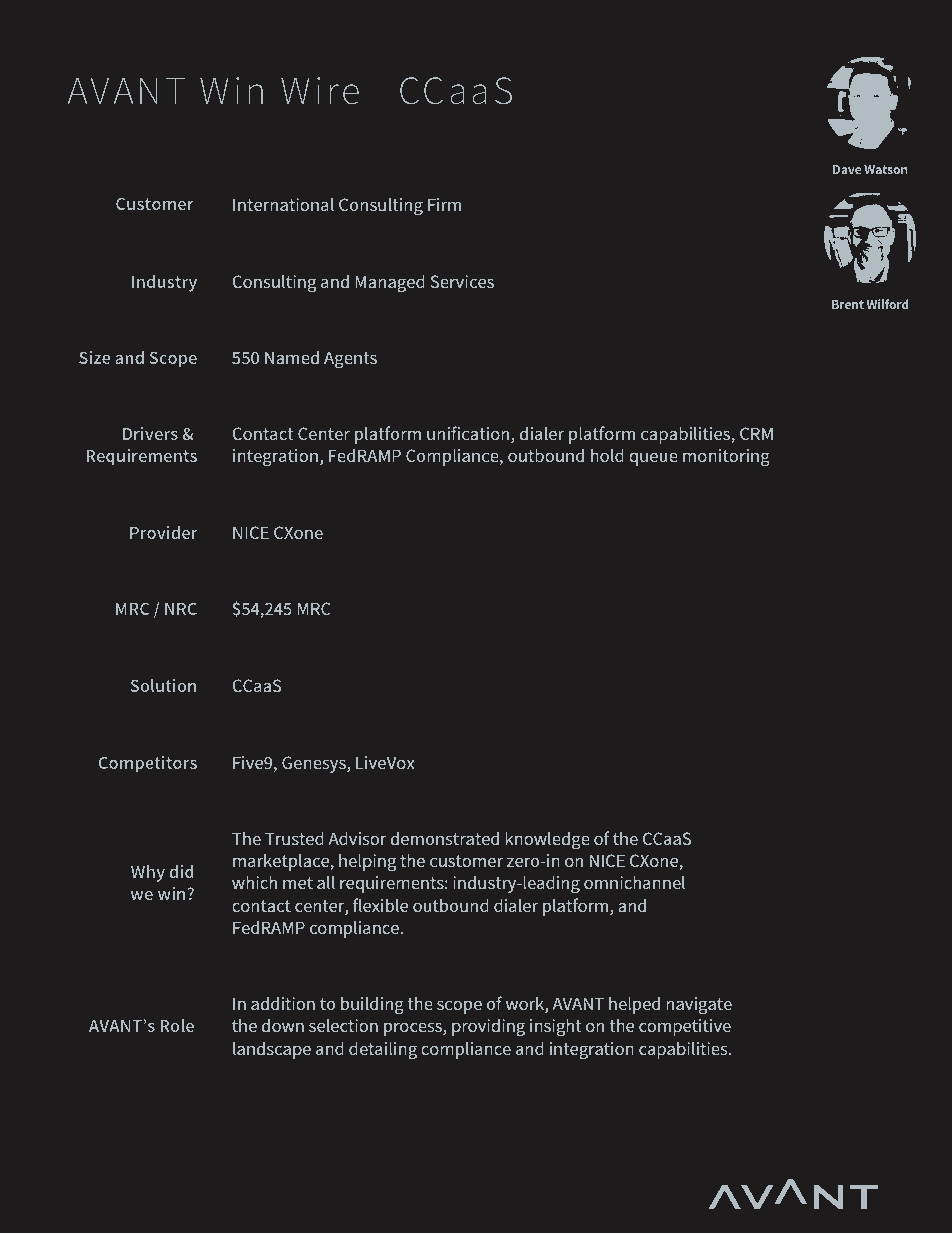  Describe the element at coordinates (150, 433) in the page. I see `Drivers` at that location.
